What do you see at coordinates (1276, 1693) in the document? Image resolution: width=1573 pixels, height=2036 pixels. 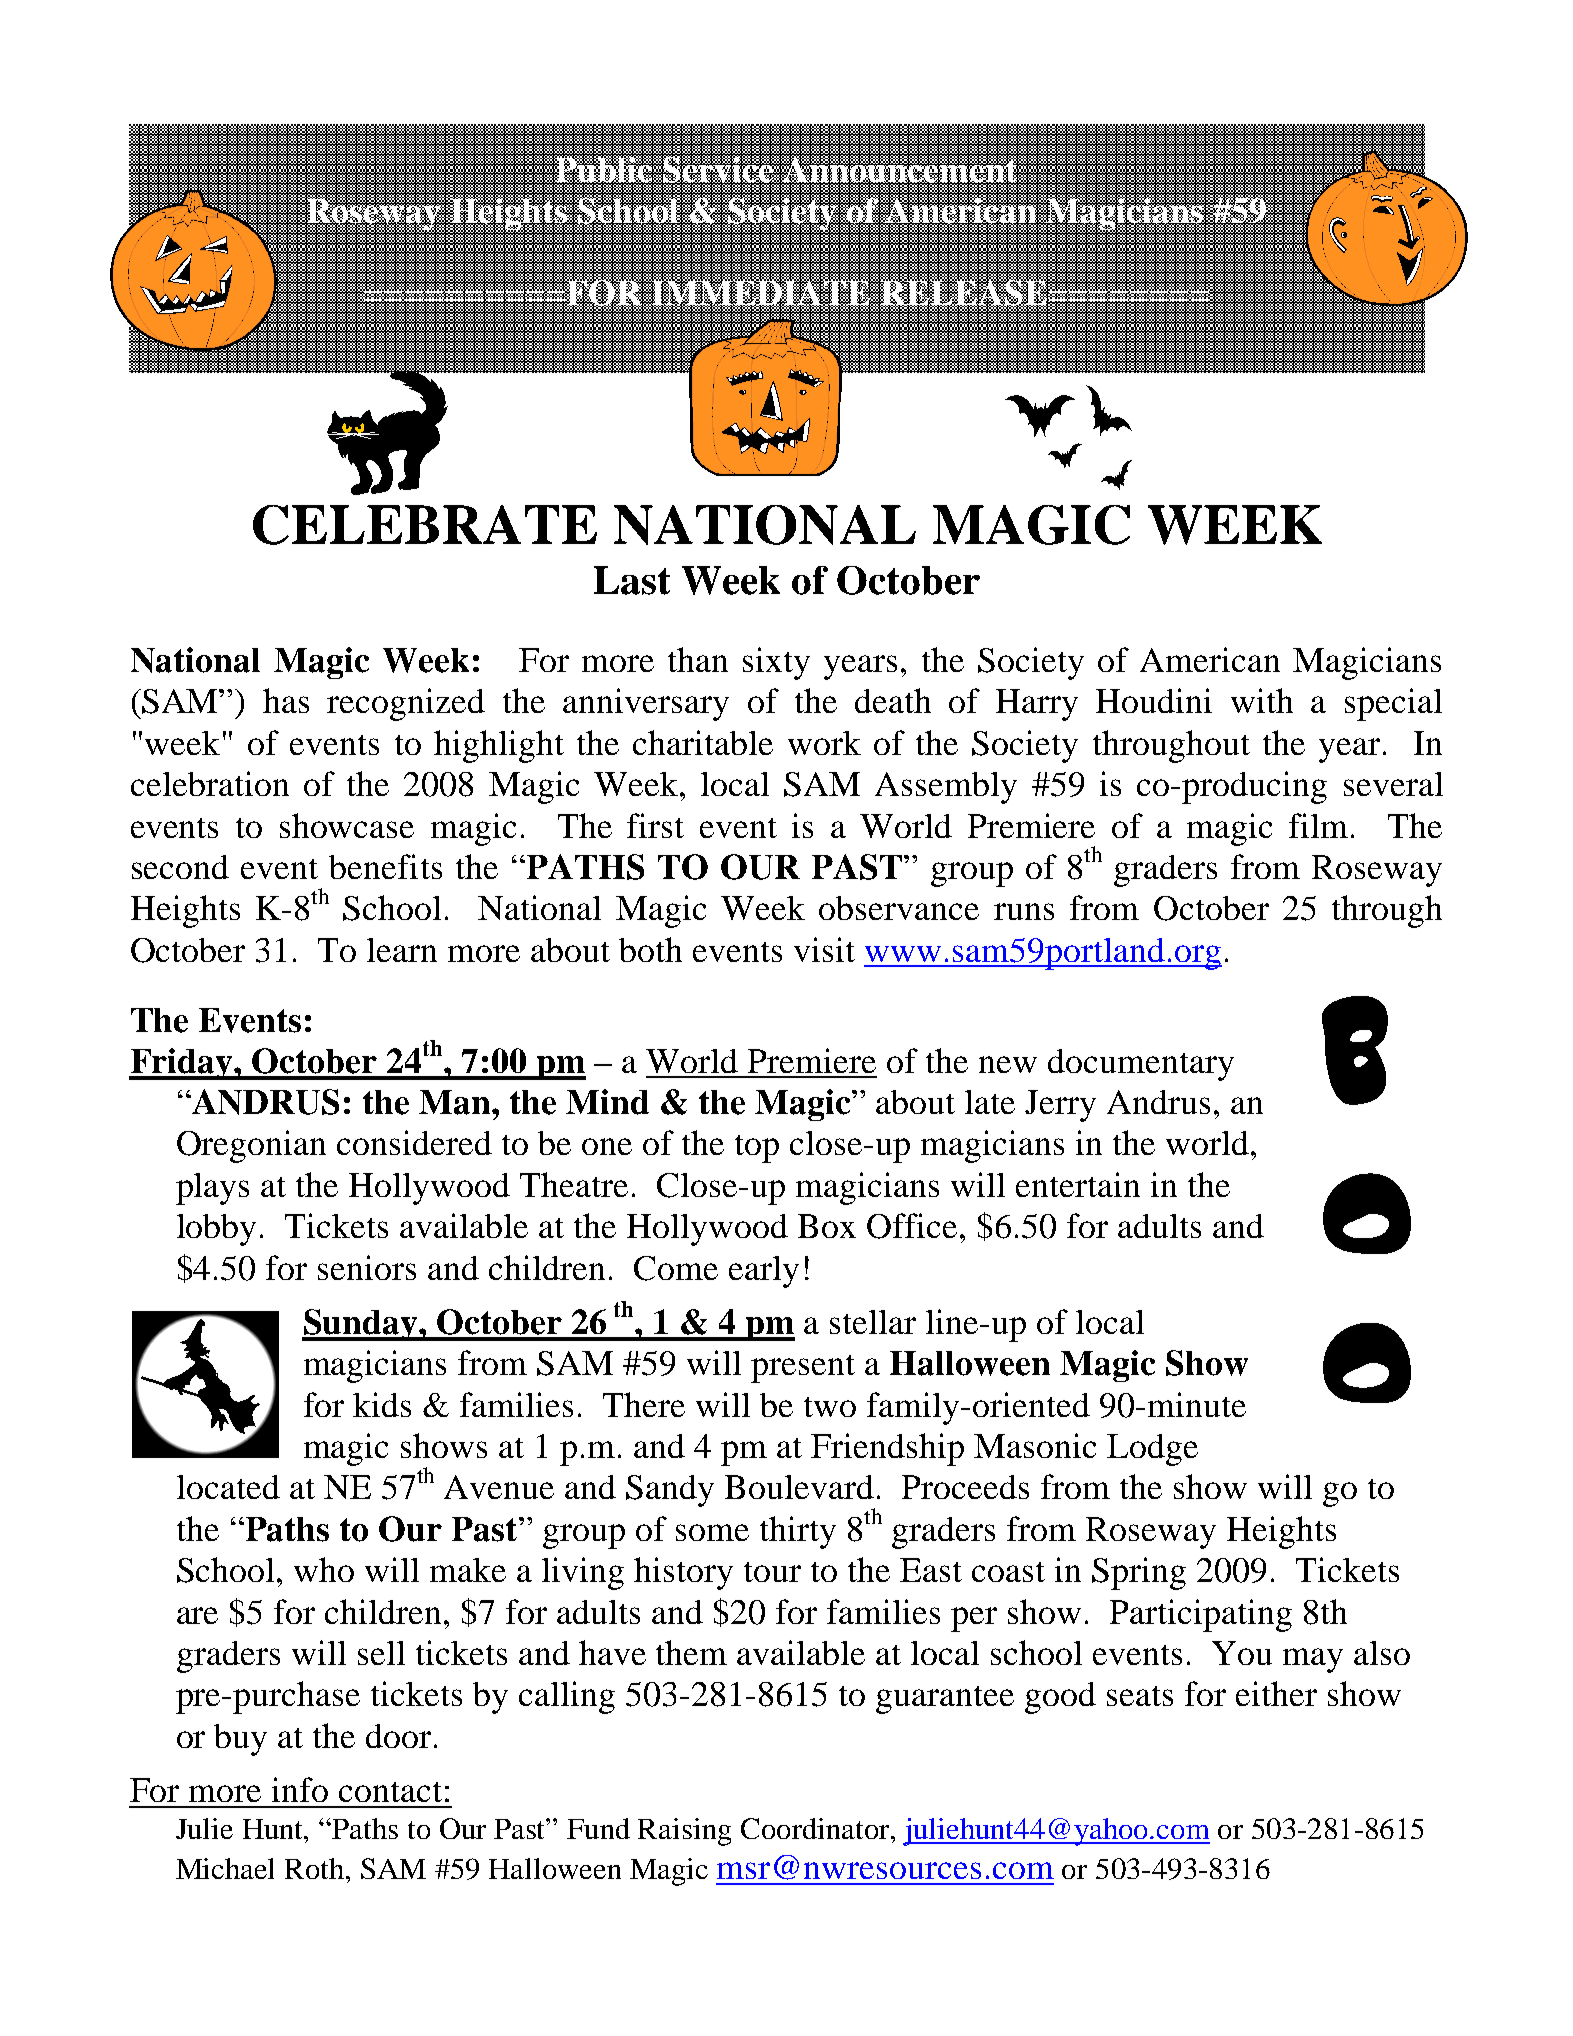 I see `either` at bounding box center [1276, 1693].
